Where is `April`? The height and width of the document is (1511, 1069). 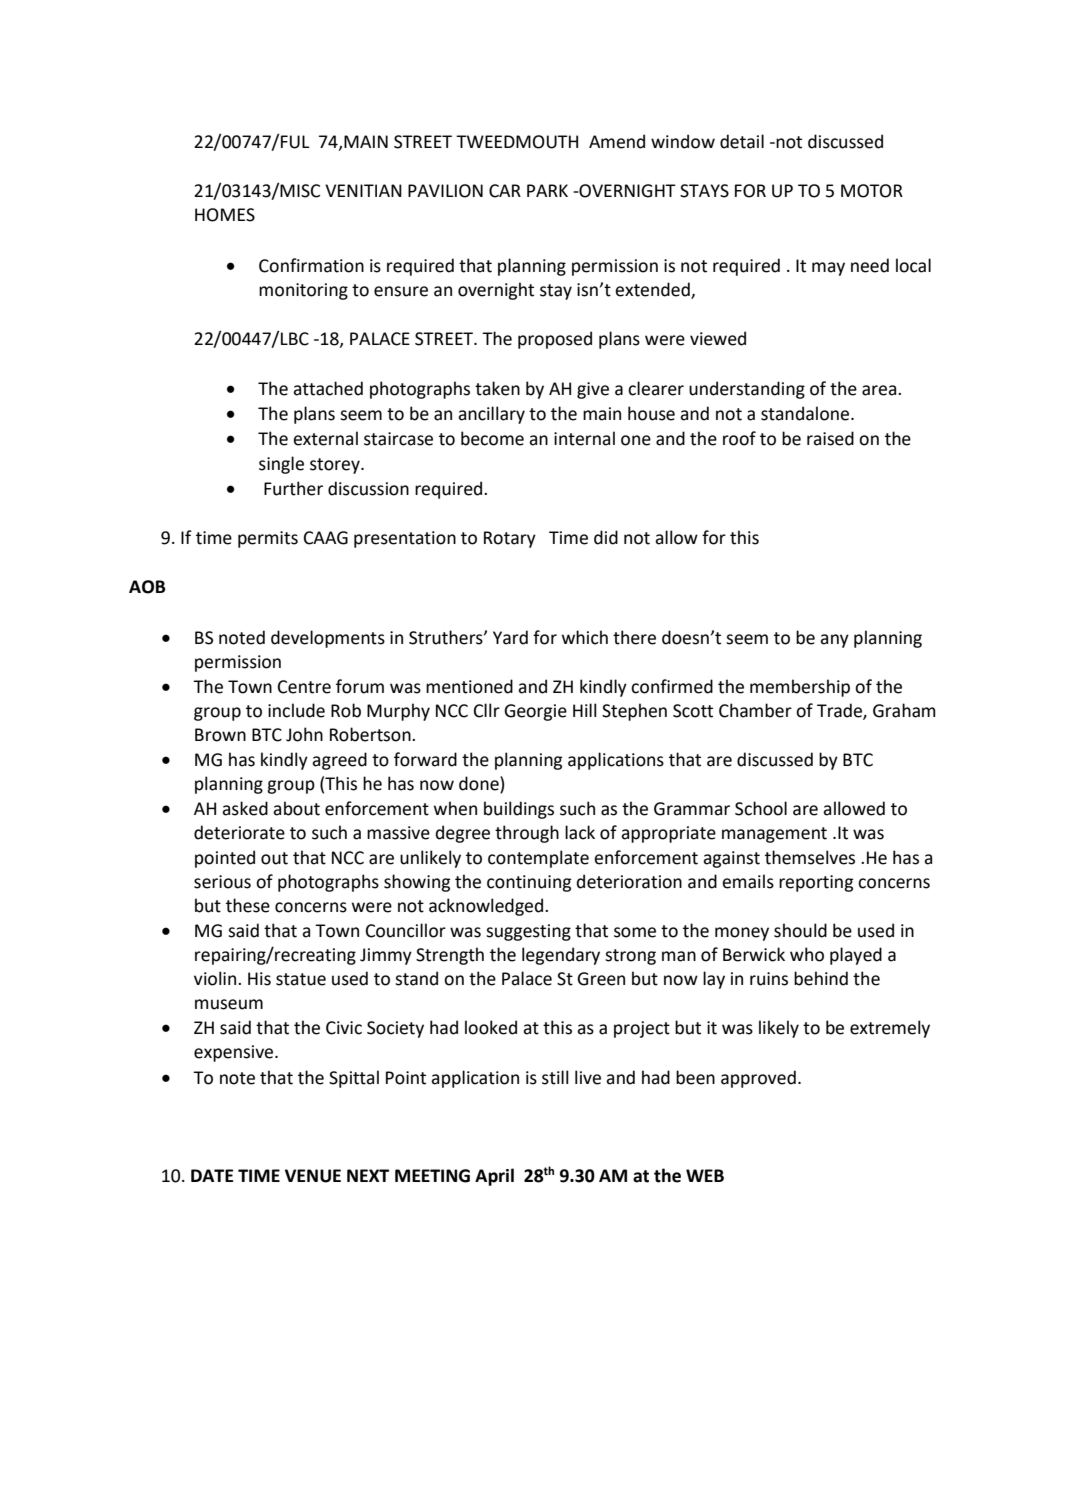 April is located at coordinates (494, 1177).
